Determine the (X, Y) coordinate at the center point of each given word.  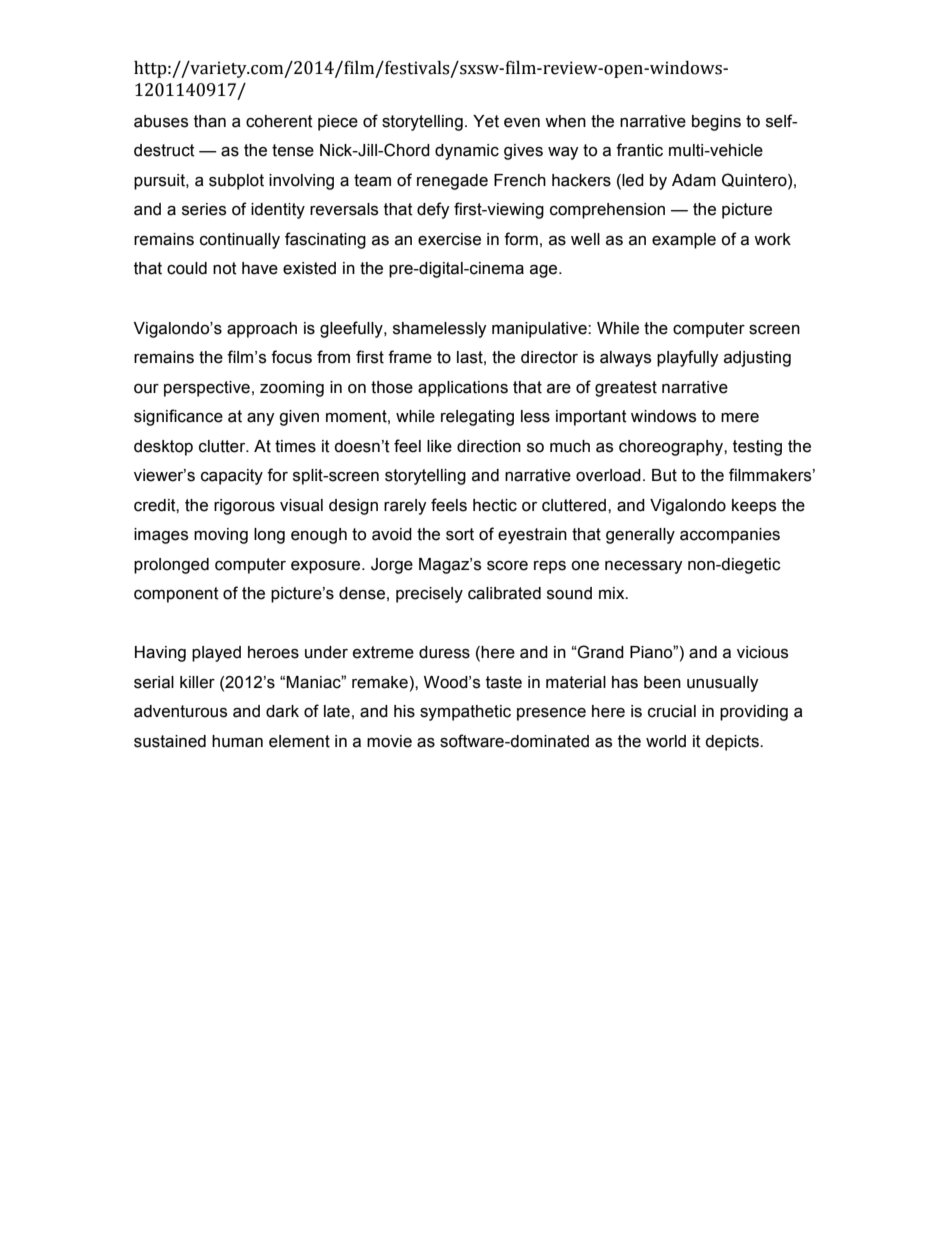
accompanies (730, 536)
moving (221, 536)
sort (460, 534)
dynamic (467, 152)
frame (410, 357)
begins (716, 123)
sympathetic (465, 713)
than (210, 121)
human (237, 741)
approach (262, 330)
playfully (688, 358)
